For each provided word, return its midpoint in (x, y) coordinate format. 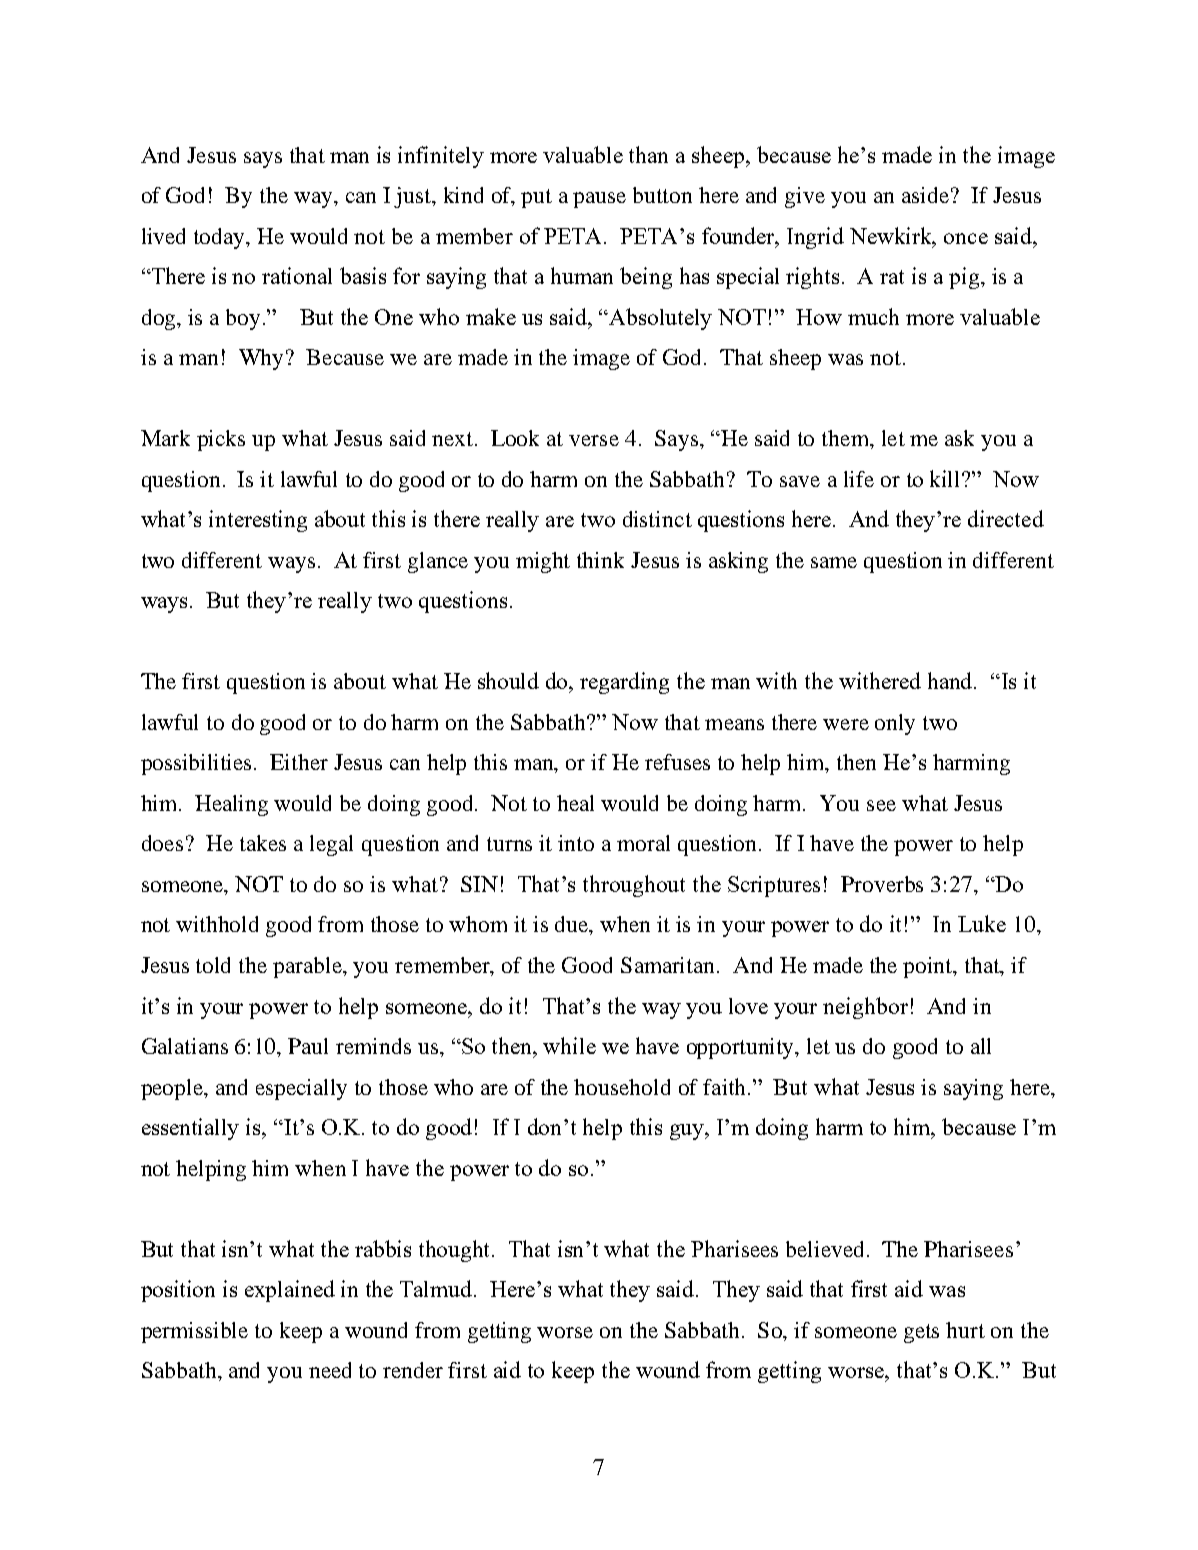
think (600, 560)
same (834, 562)
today (221, 238)
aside (925, 195)
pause (599, 200)
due (573, 925)
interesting (258, 521)
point (929, 967)
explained (290, 1291)
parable (308, 967)
